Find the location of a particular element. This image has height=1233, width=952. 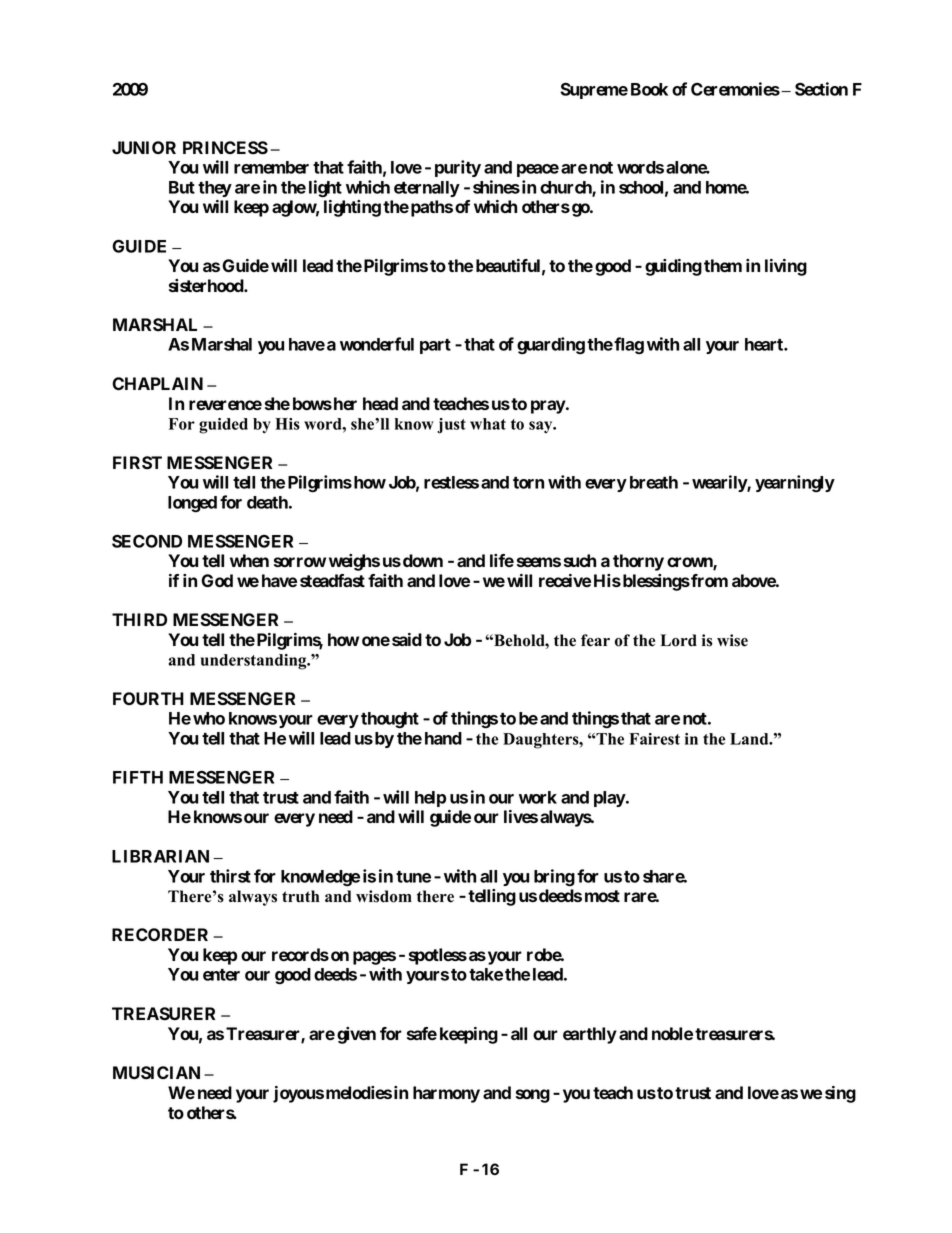

MUSICIAN is located at coordinates (156, 1073).
